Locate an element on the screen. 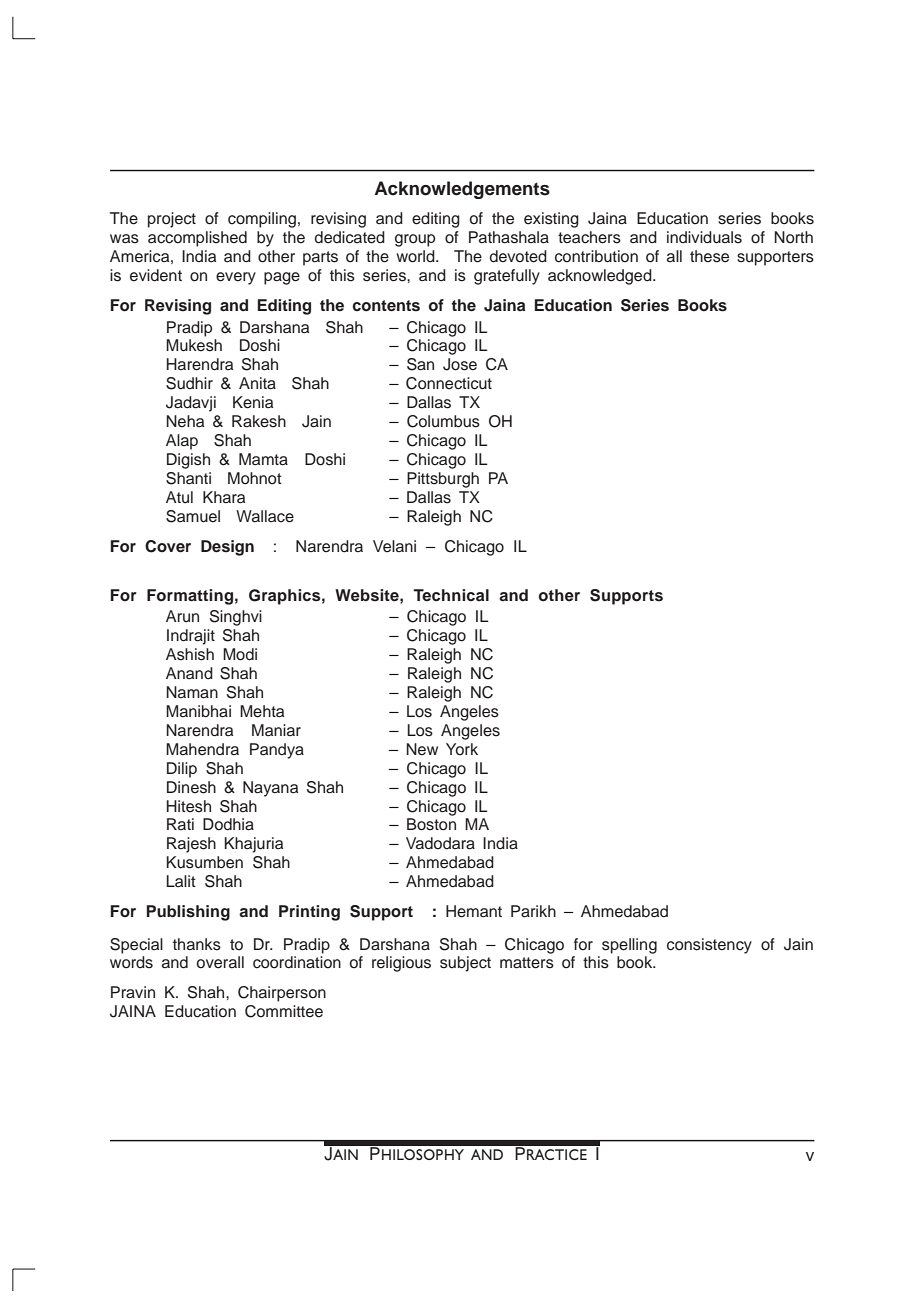  individuals is located at coordinates (704, 237).
